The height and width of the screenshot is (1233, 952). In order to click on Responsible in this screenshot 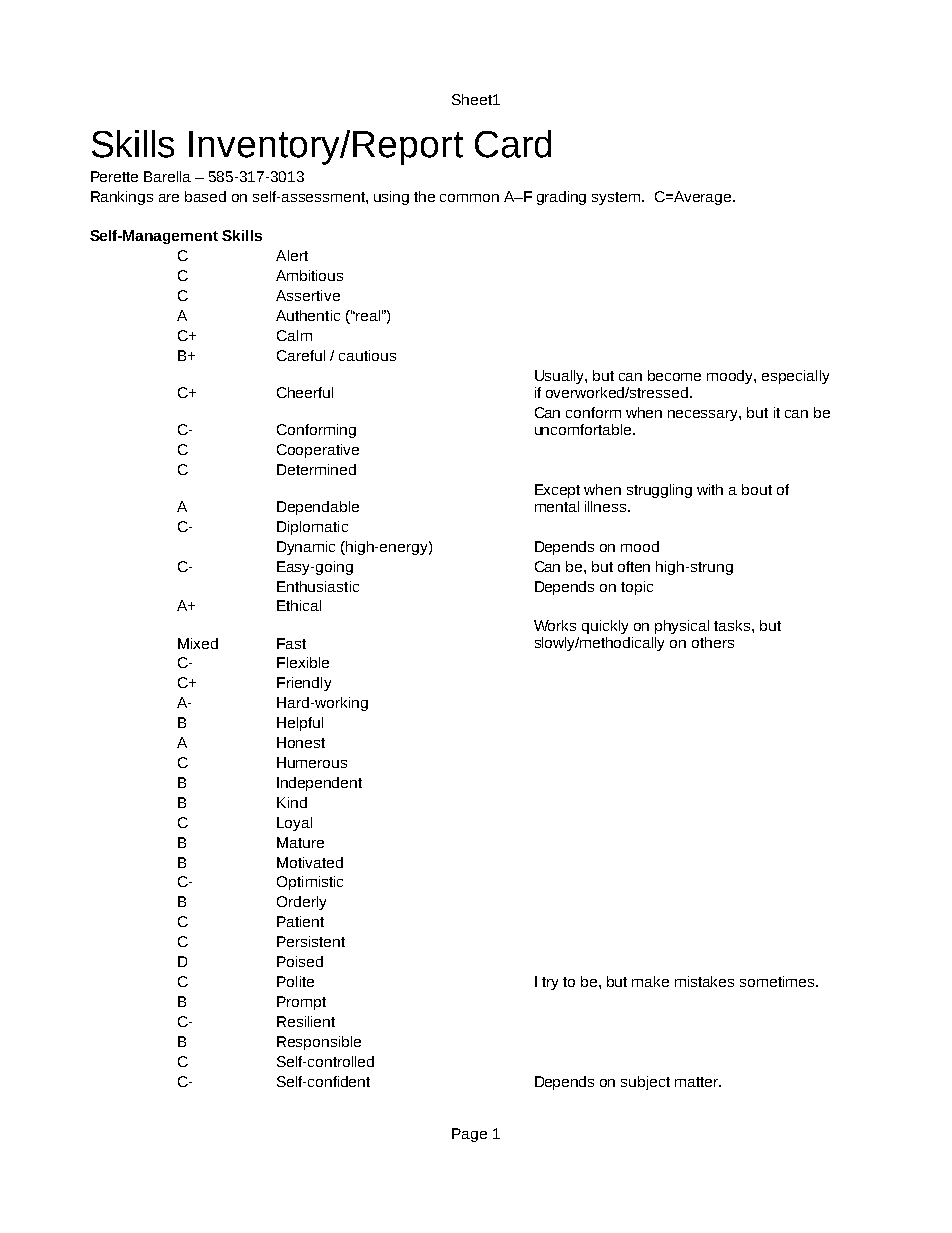, I will do `click(319, 1043)`.
